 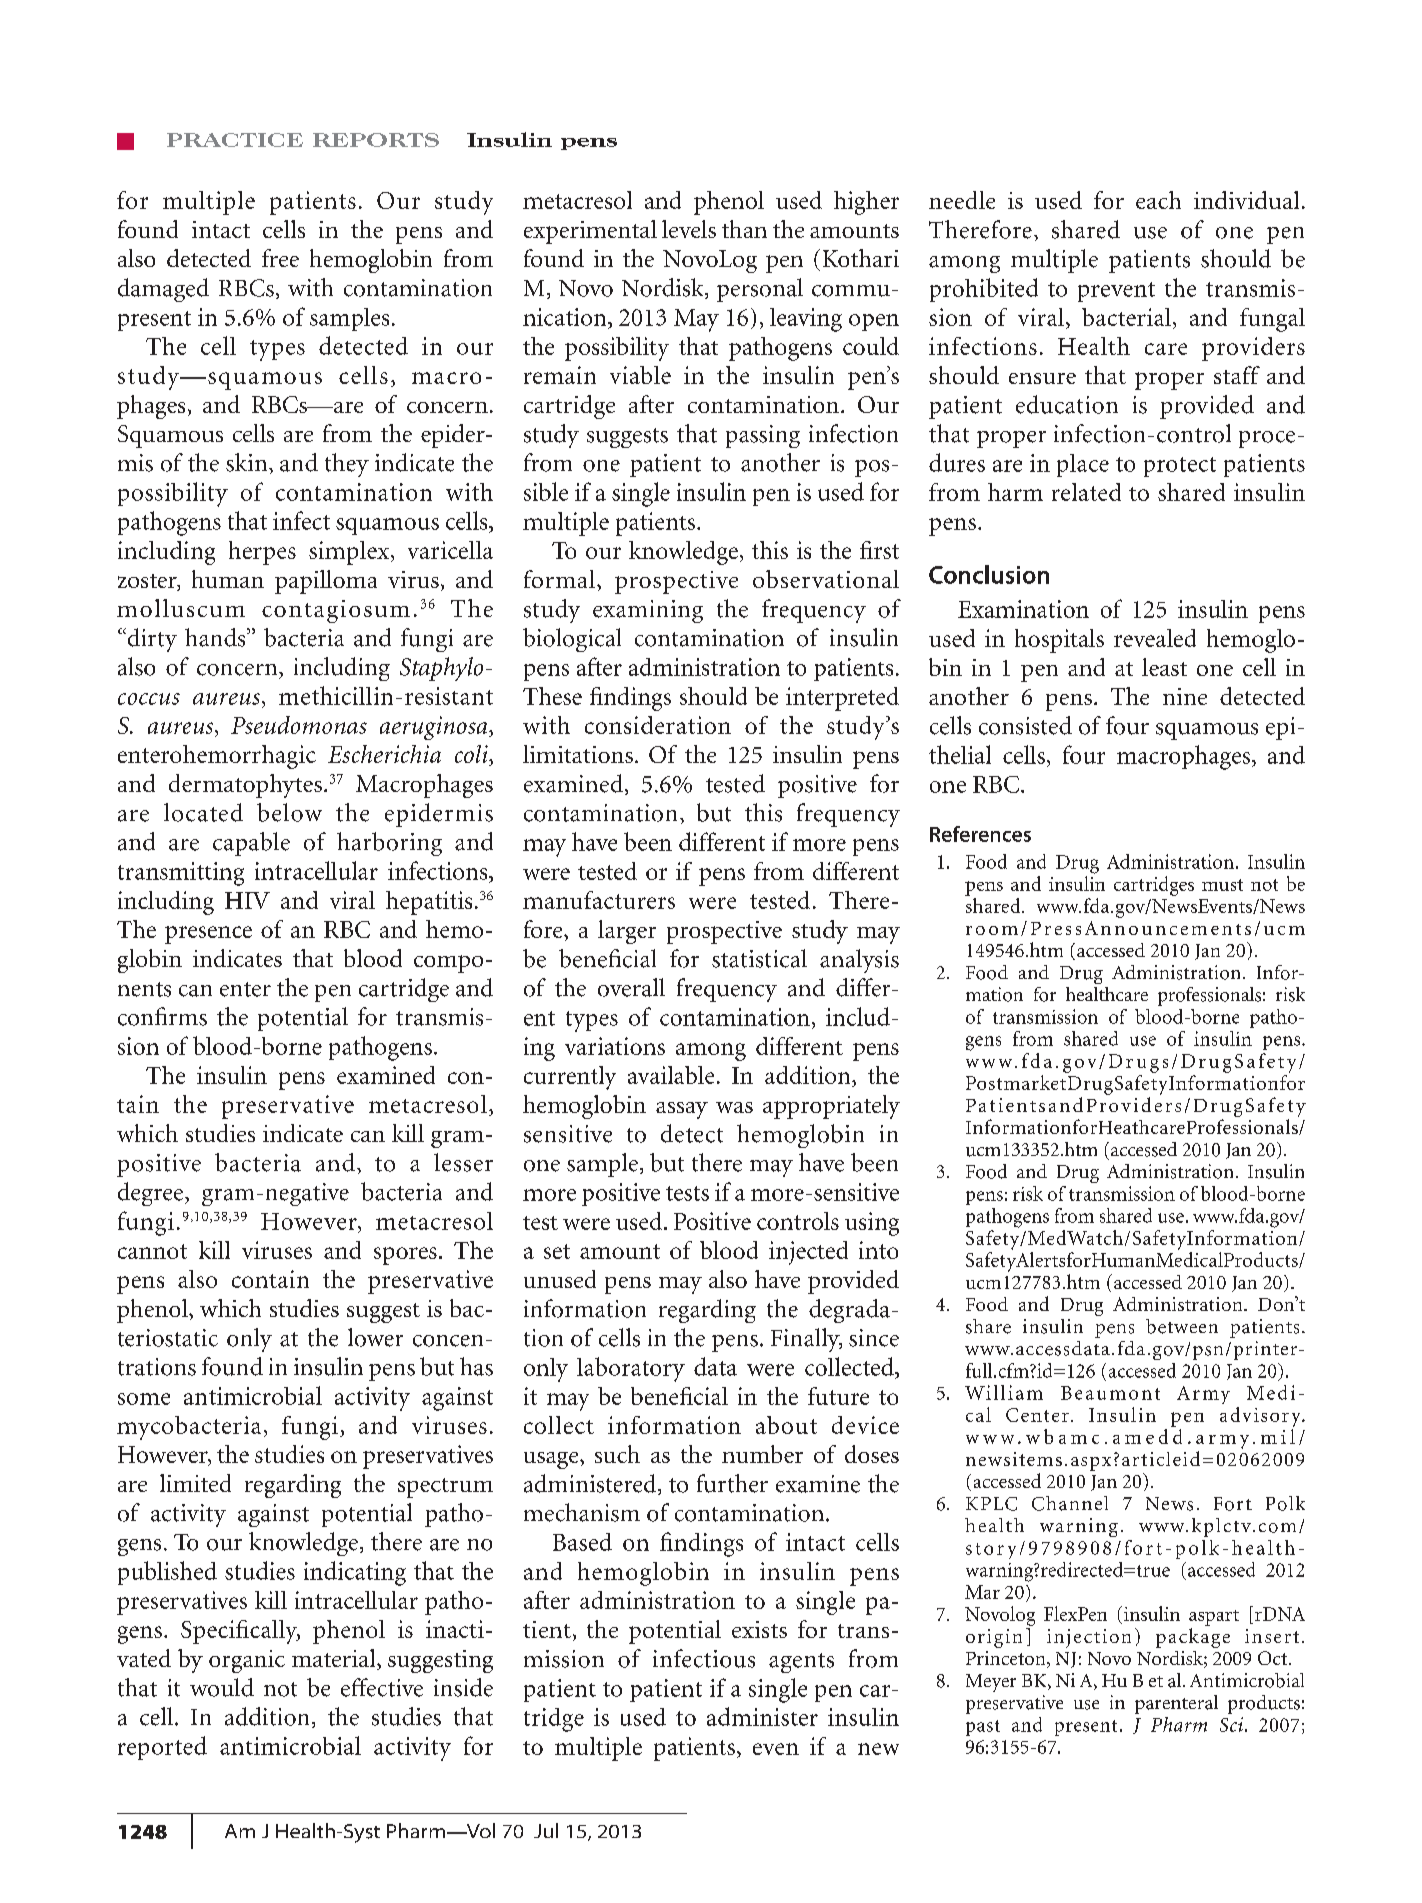 What do you see at coordinates (1185, 696) in the screenshot?
I see `nine` at bounding box center [1185, 696].
